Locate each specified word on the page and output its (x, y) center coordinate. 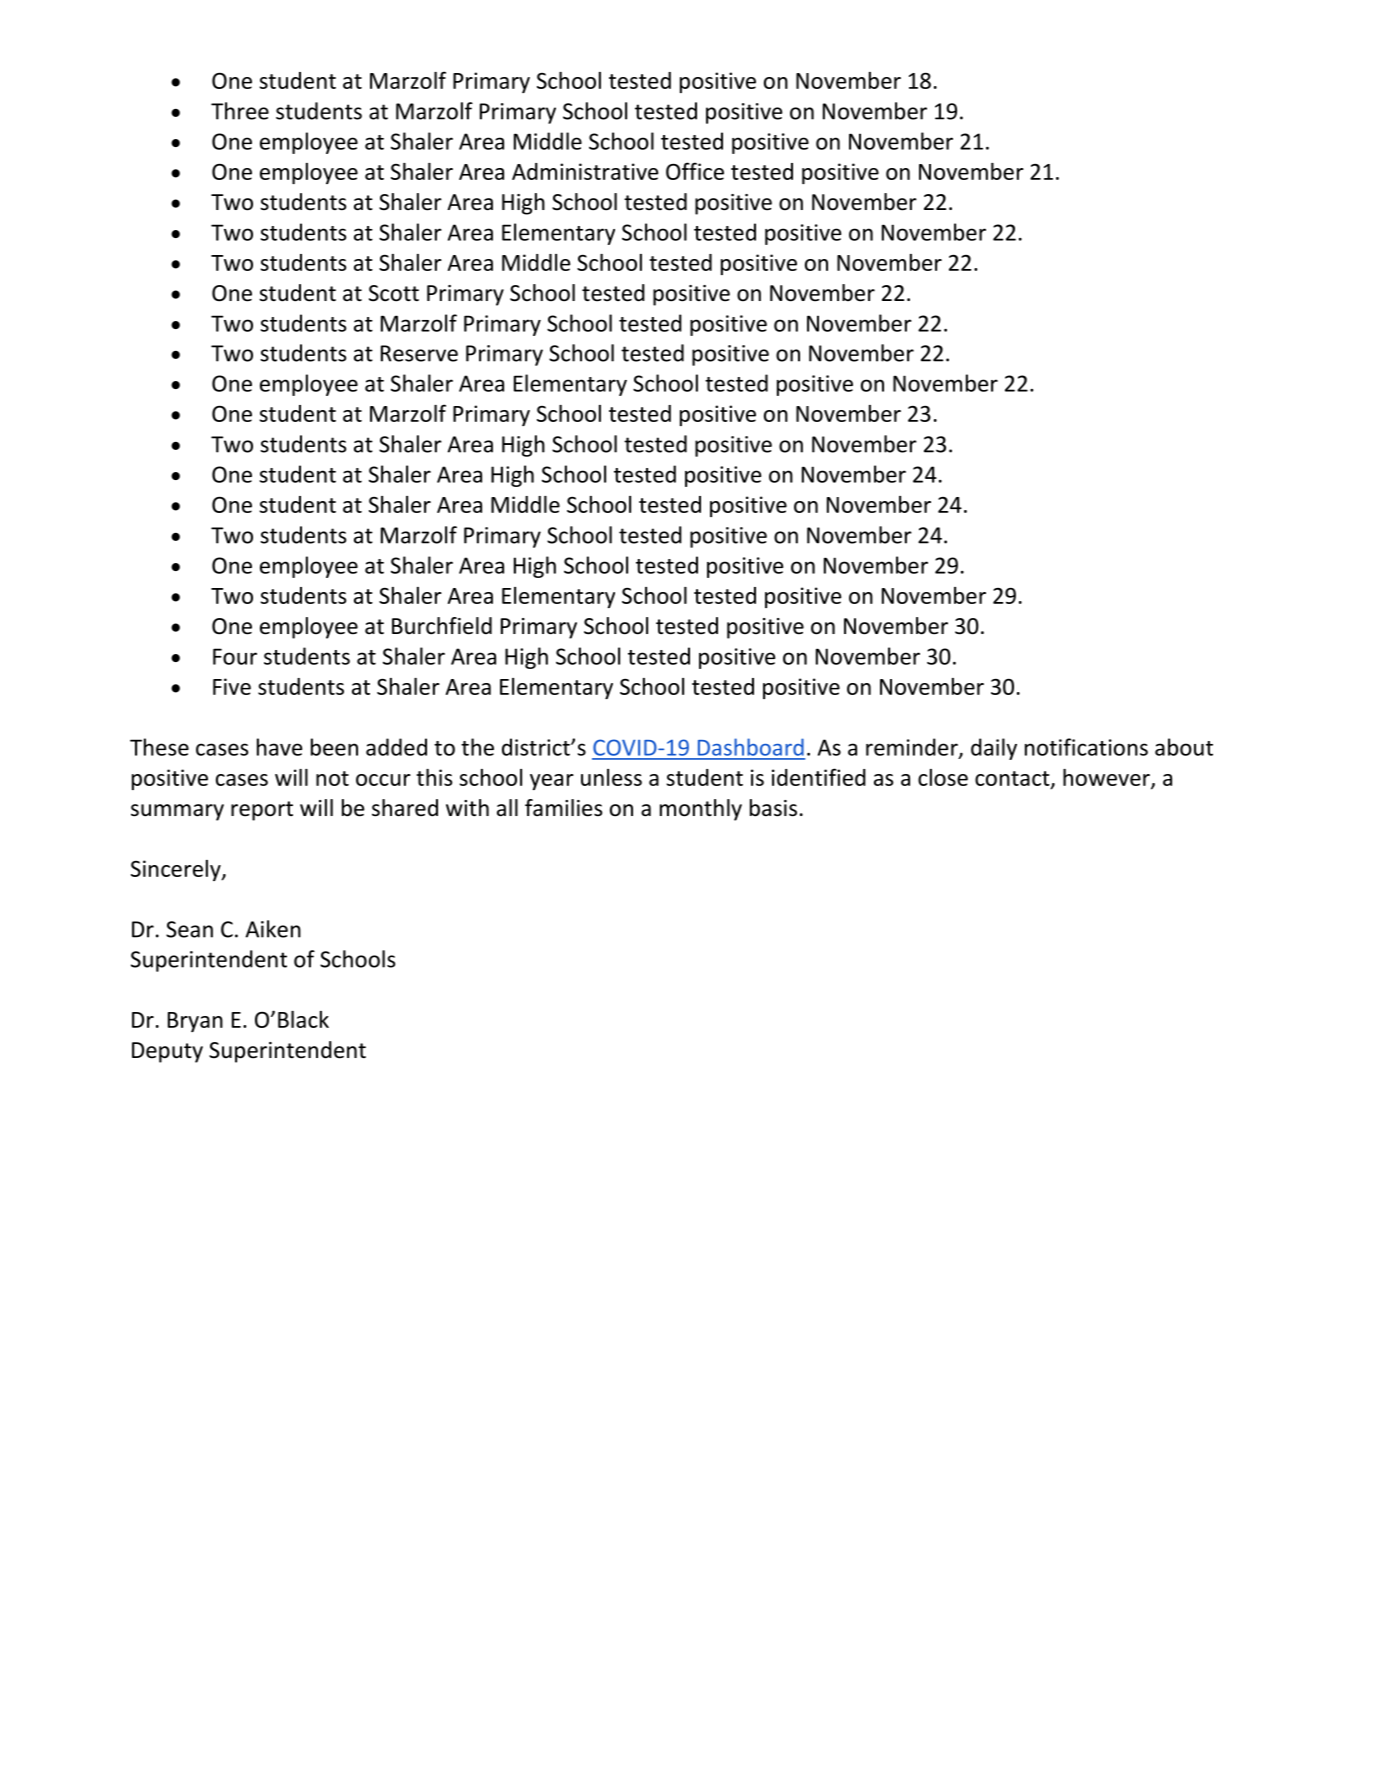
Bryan (195, 1022)
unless (611, 777)
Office (695, 171)
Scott (394, 293)
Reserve (419, 353)
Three (240, 111)
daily (994, 749)
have (279, 747)
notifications (1086, 747)
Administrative (585, 171)
